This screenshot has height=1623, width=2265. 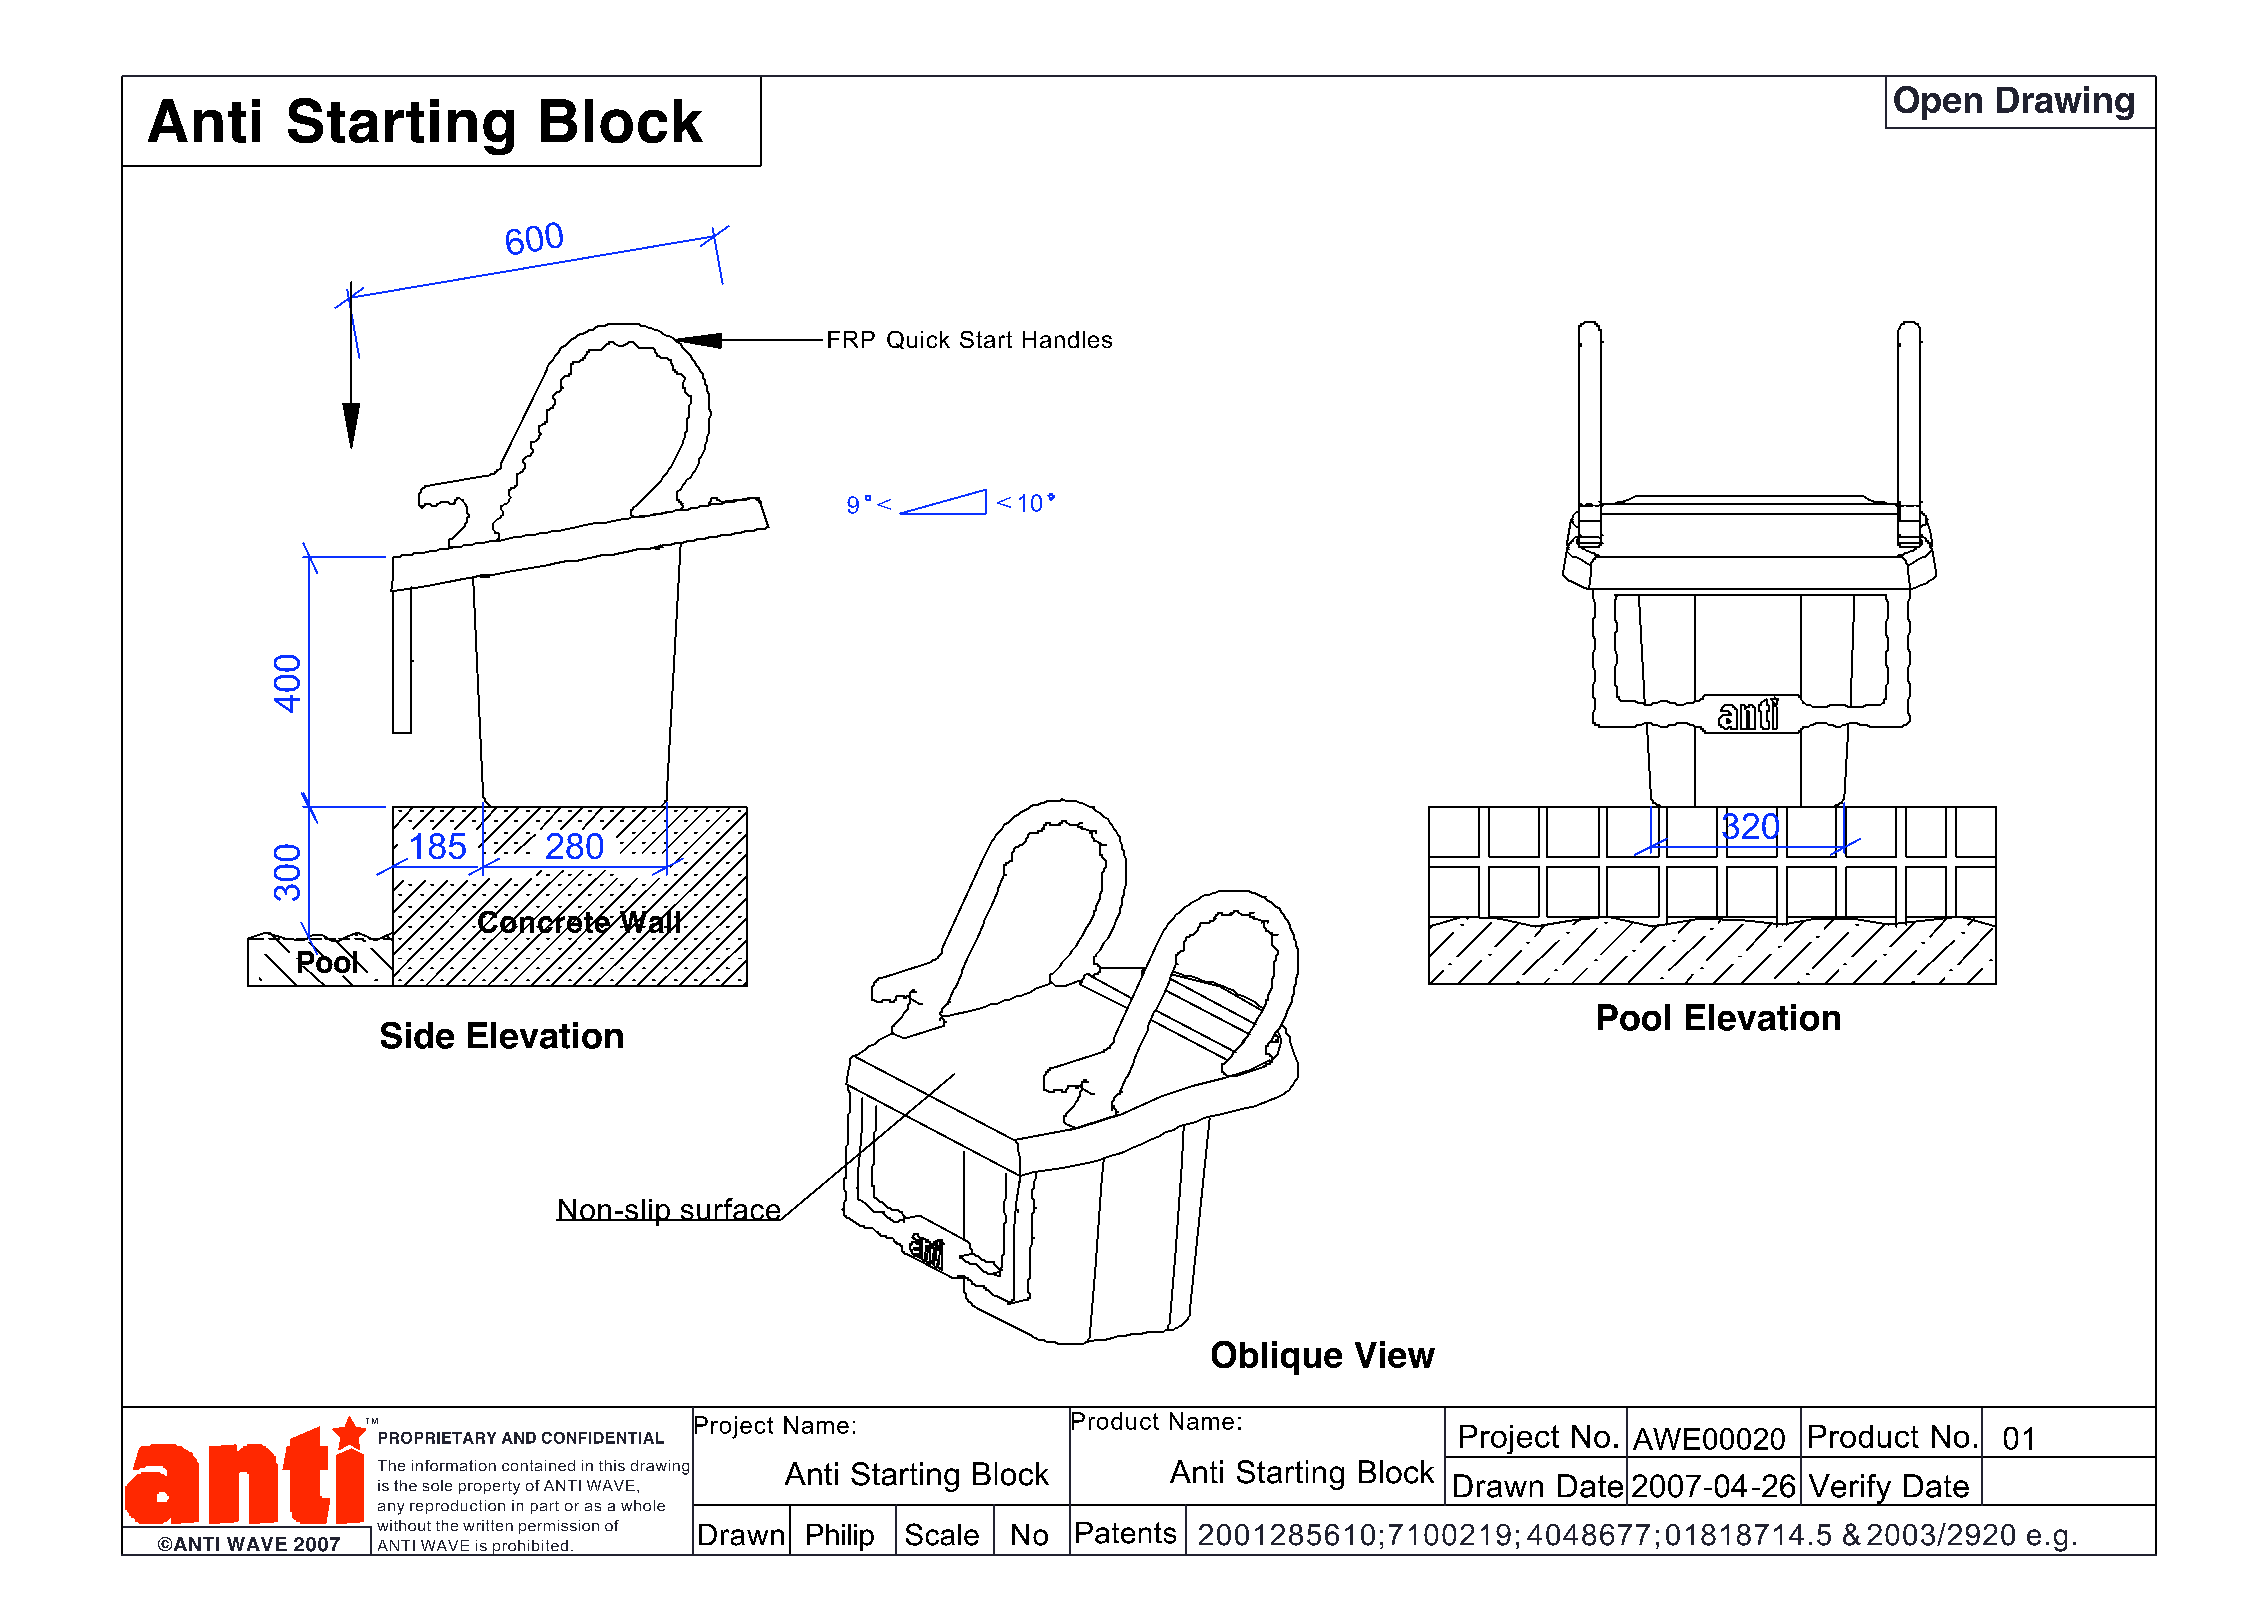 What do you see at coordinates (417, 1035) in the screenshot?
I see `Side` at bounding box center [417, 1035].
